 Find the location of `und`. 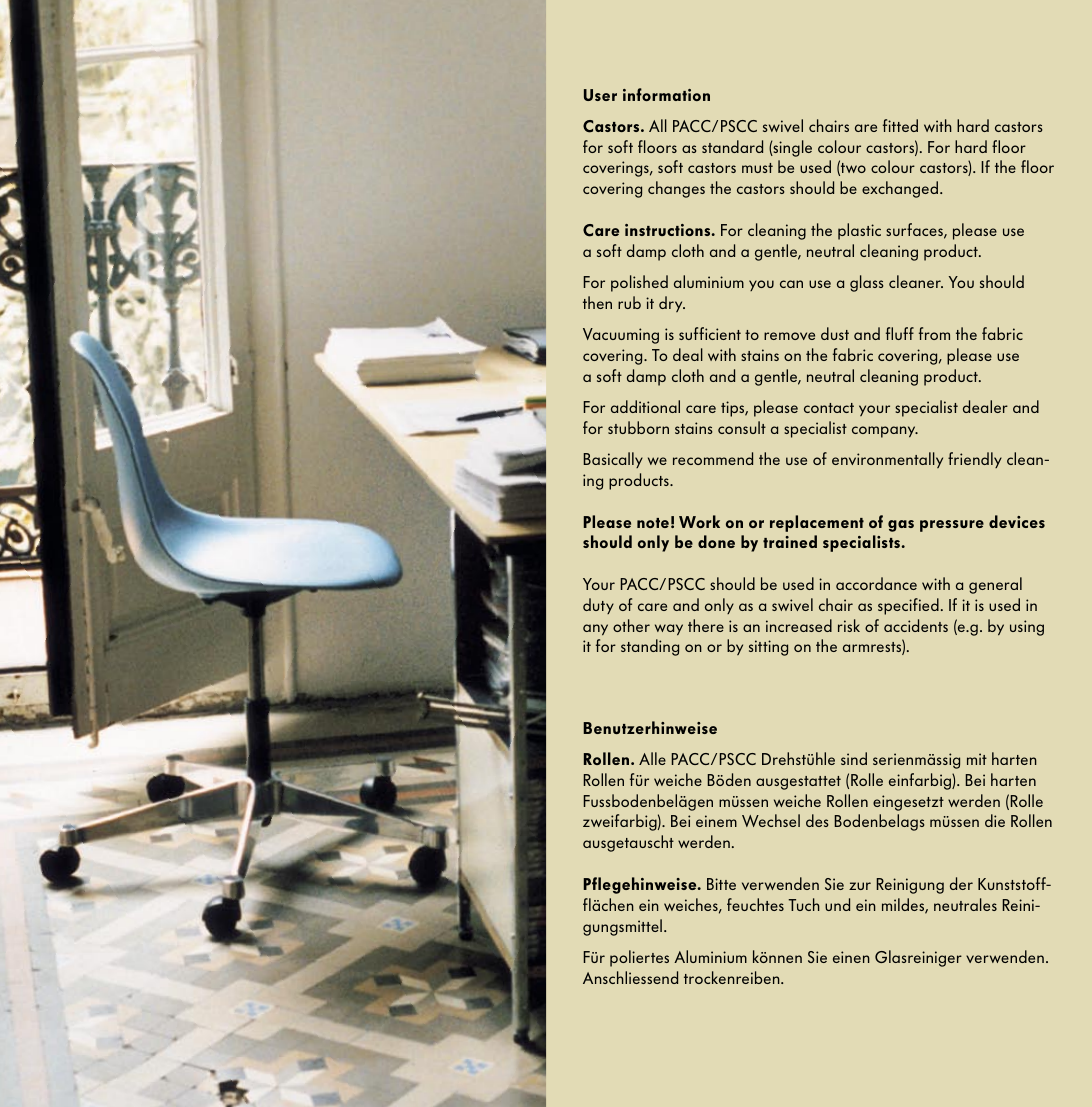

und is located at coordinates (837, 904).
